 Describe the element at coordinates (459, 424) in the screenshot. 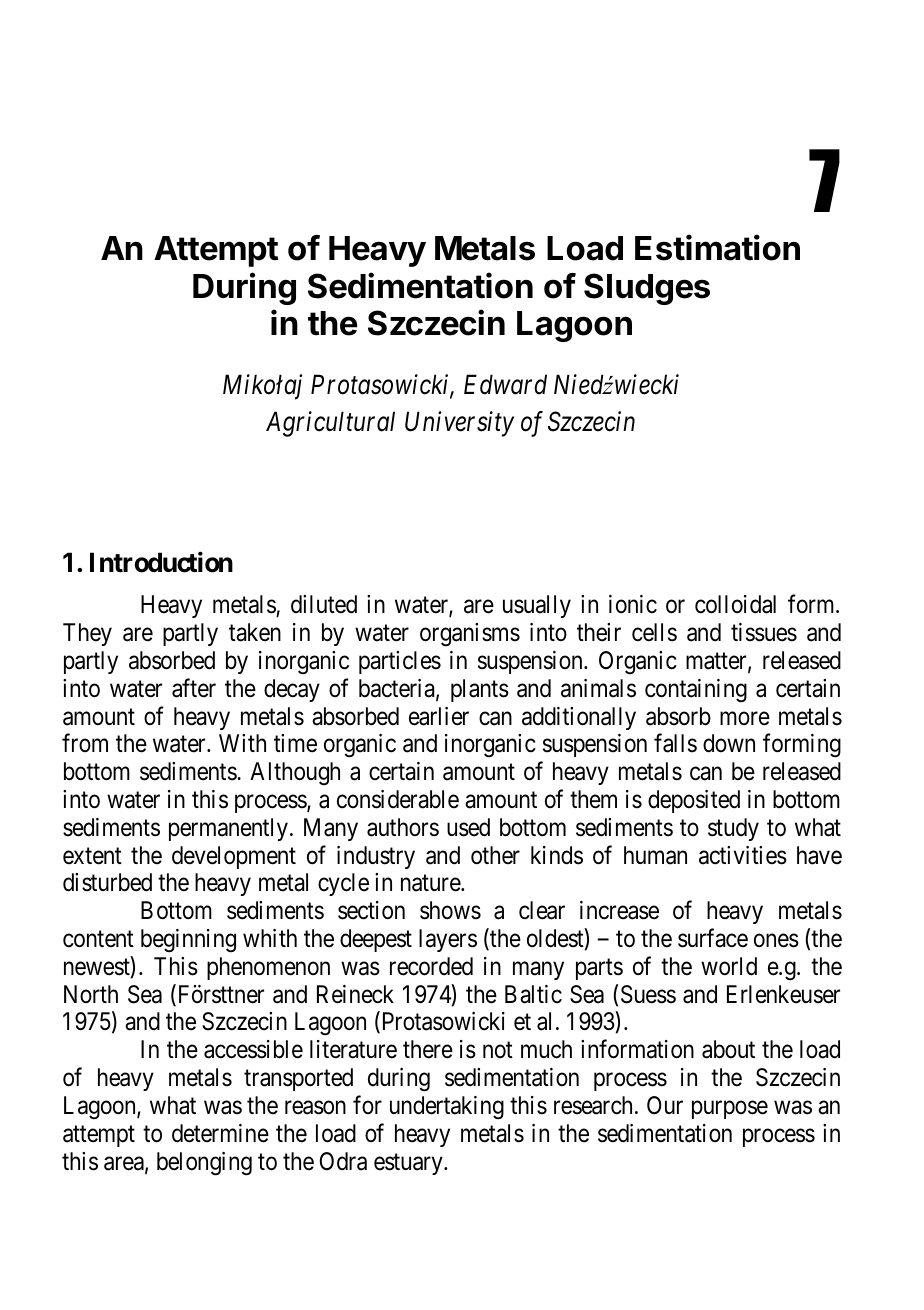

I see `University` at that location.
